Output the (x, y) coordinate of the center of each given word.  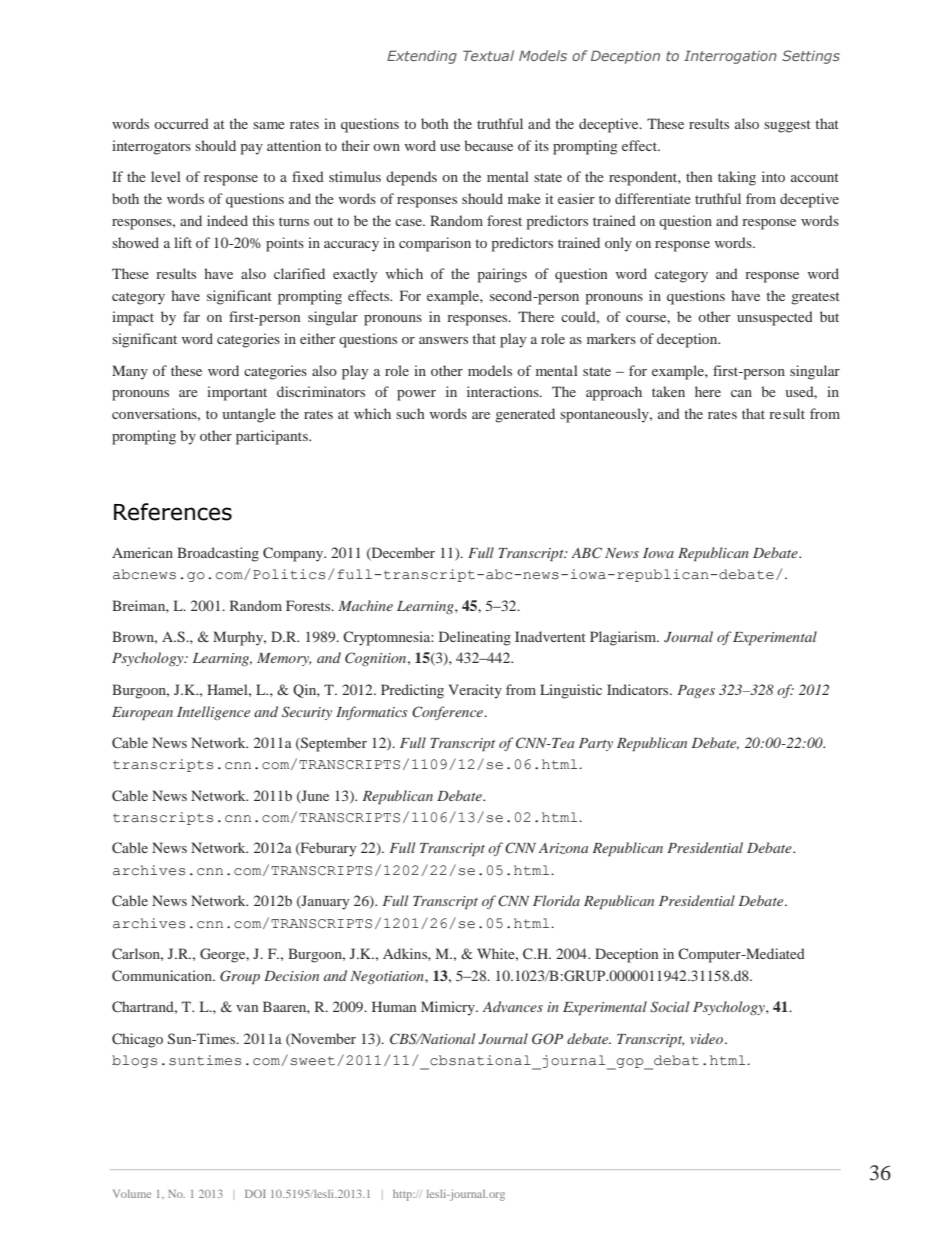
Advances (513, 1006)
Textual (488, 55)
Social (669, 1007)
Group (240, 977)
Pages (696, 691)
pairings (502, 275)
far (191, 316)
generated (525, 415)
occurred (181, 123)
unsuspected (775, 318)
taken (668, 391)
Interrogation (730, 57)
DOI (255, 1193)
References (173, 512)
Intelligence (213, 713)
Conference (448, 713)
